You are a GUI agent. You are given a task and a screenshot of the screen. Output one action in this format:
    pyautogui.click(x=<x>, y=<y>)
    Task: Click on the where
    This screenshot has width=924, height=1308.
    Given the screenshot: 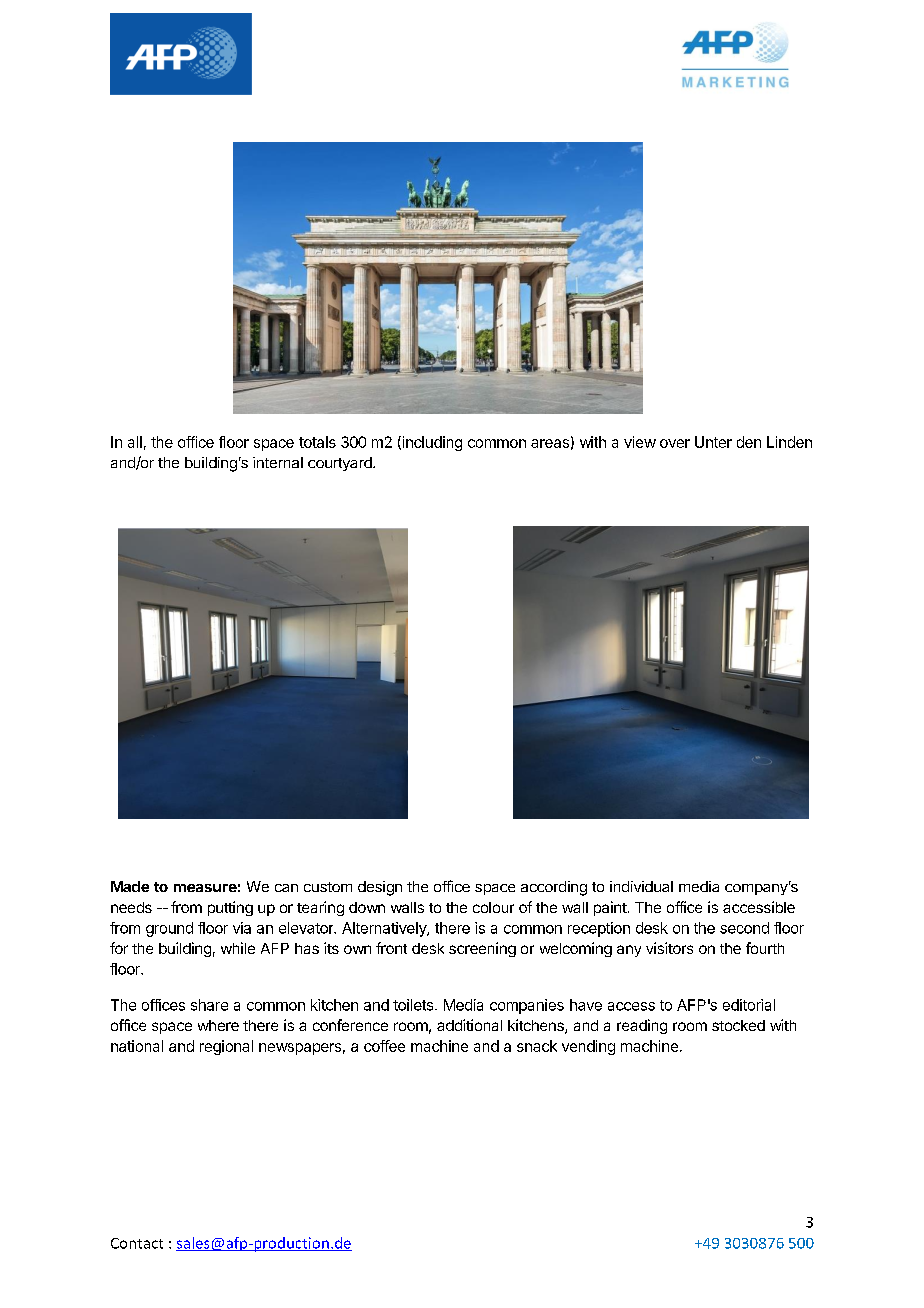 What is the action you would take?
    pyautogui.click(x=218, y=1025)
